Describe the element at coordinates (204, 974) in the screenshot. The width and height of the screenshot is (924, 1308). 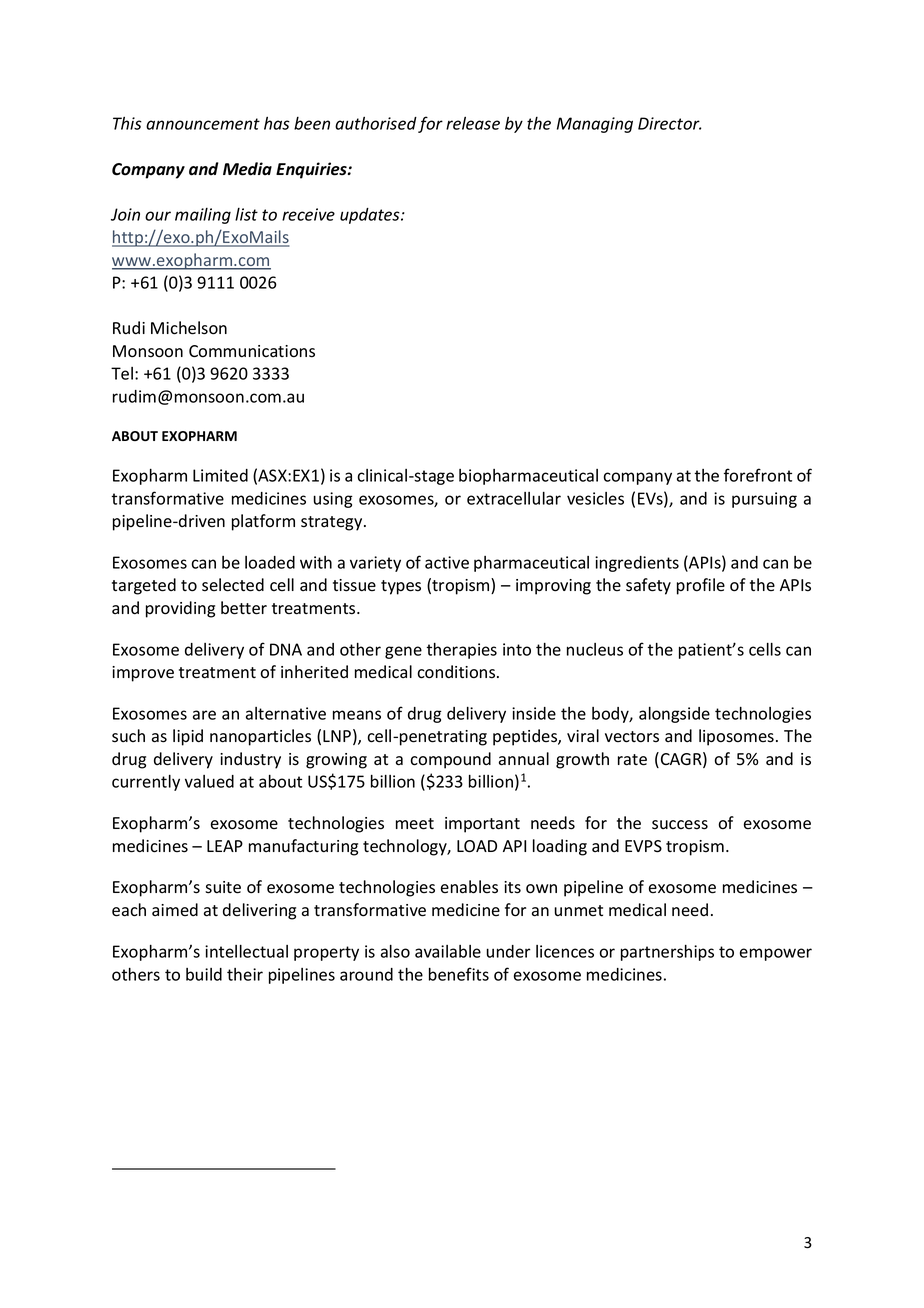
I see `build` at that location.
